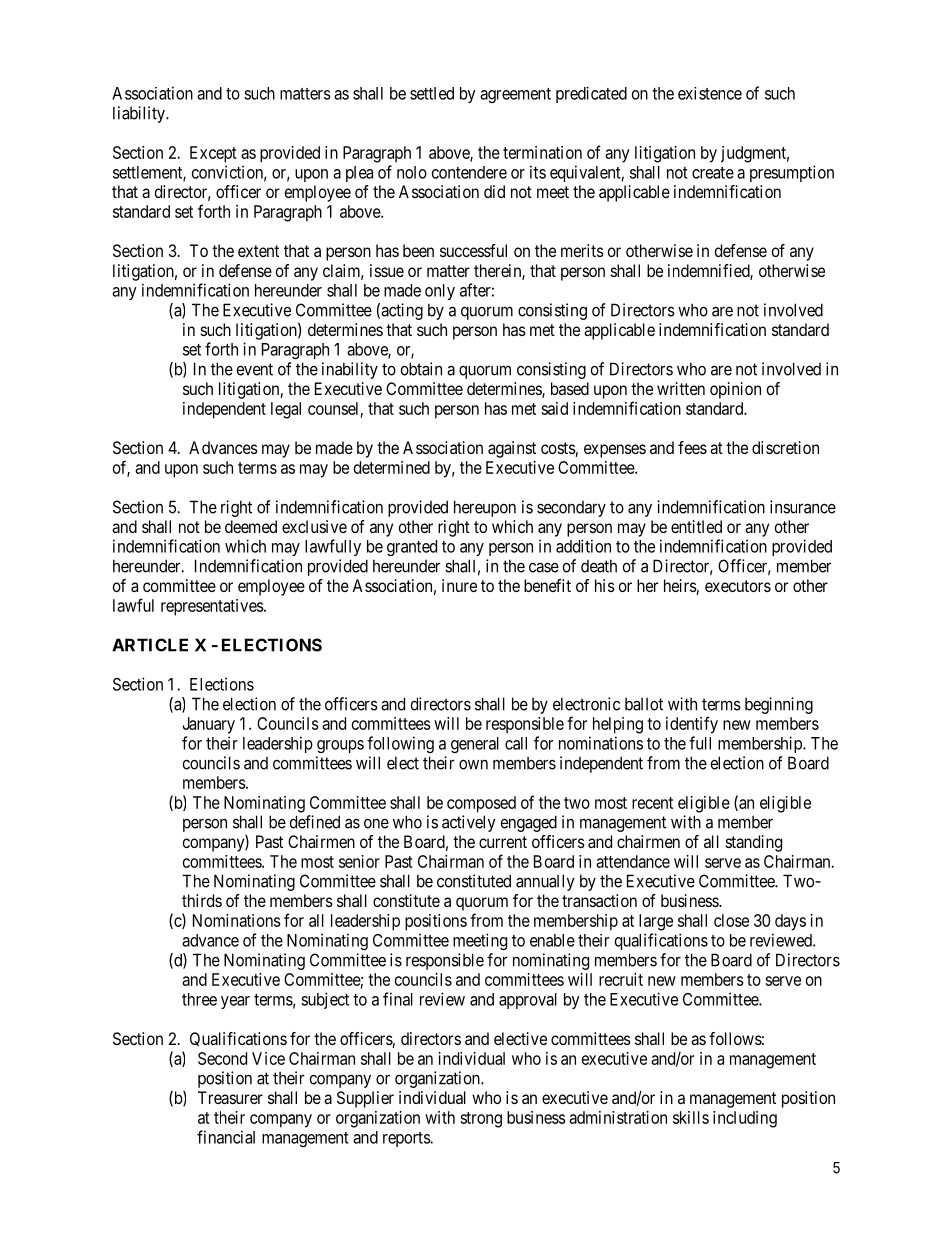 Image resolution: width=952 pixels, height=1233 pixels. I want to click on settled, so click(432, 93).
